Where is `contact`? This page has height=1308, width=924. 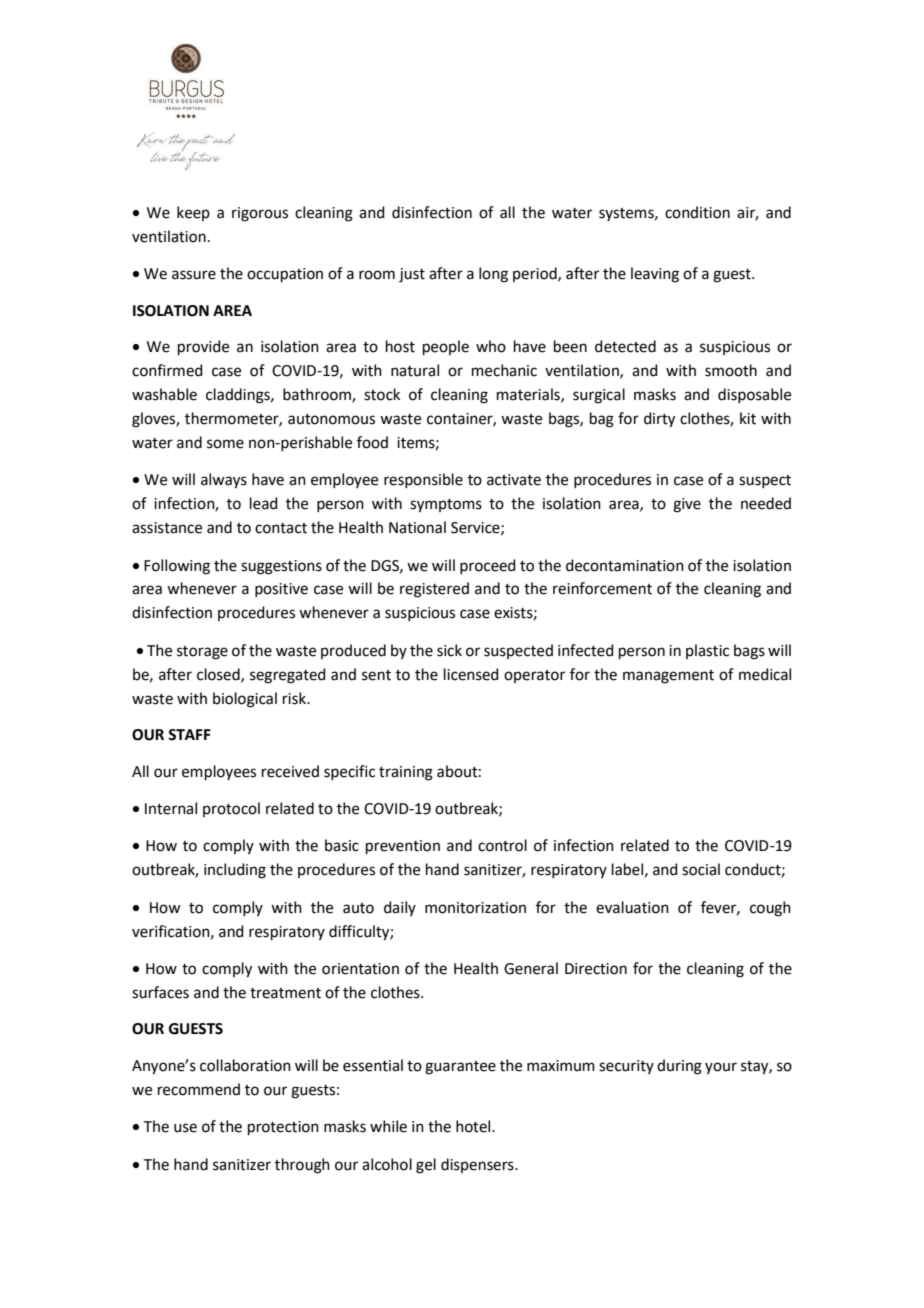
contact is located at coordinates (281, 528).
